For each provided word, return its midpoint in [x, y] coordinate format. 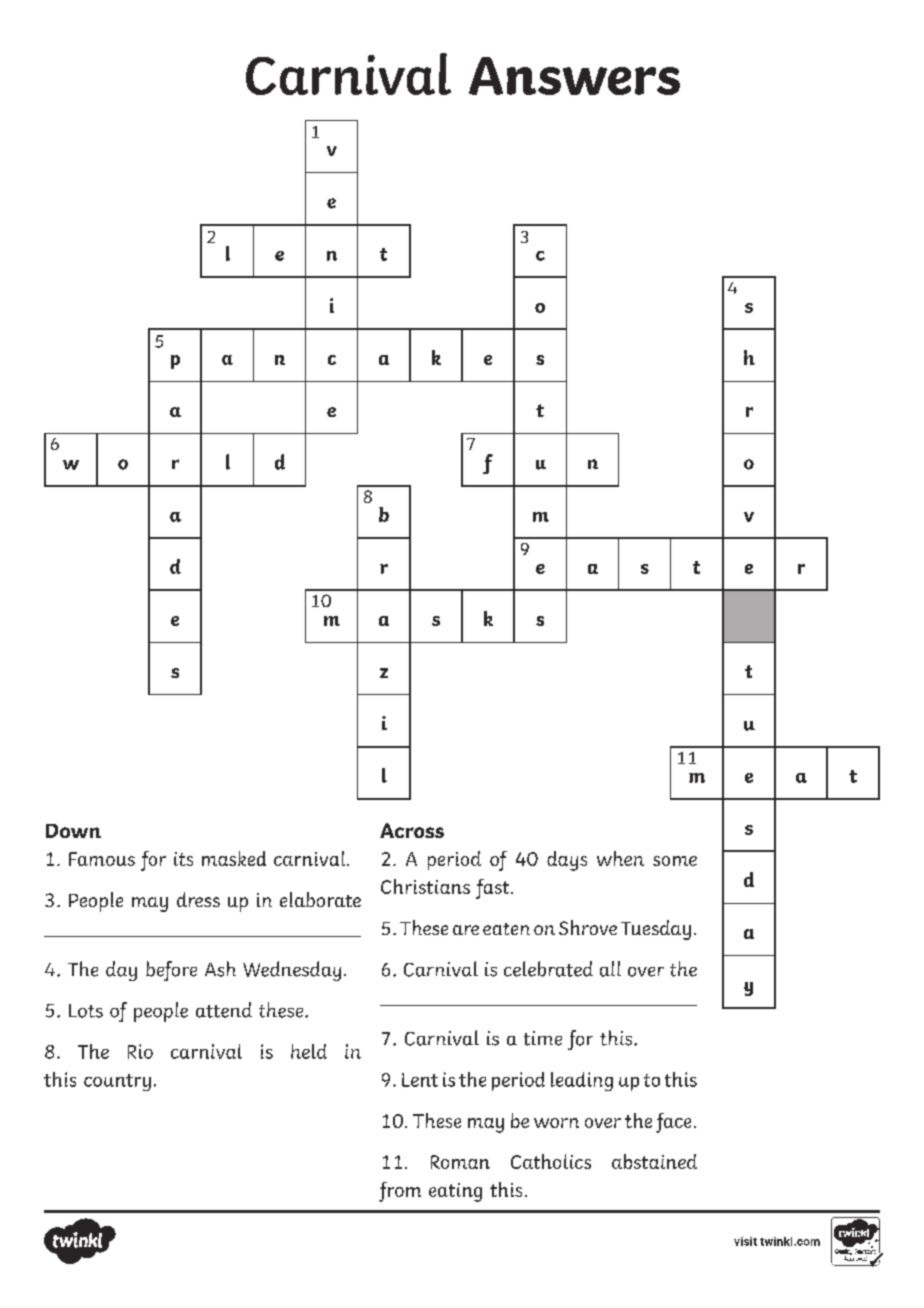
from [400, 1192]
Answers [574, 76]
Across [412, 830]
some [675, 861]
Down [73, 831]
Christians [425, 886]
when [620, 858]
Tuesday [656, 930]
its [183, 859]
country [117, 1082]
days [567, 861]
